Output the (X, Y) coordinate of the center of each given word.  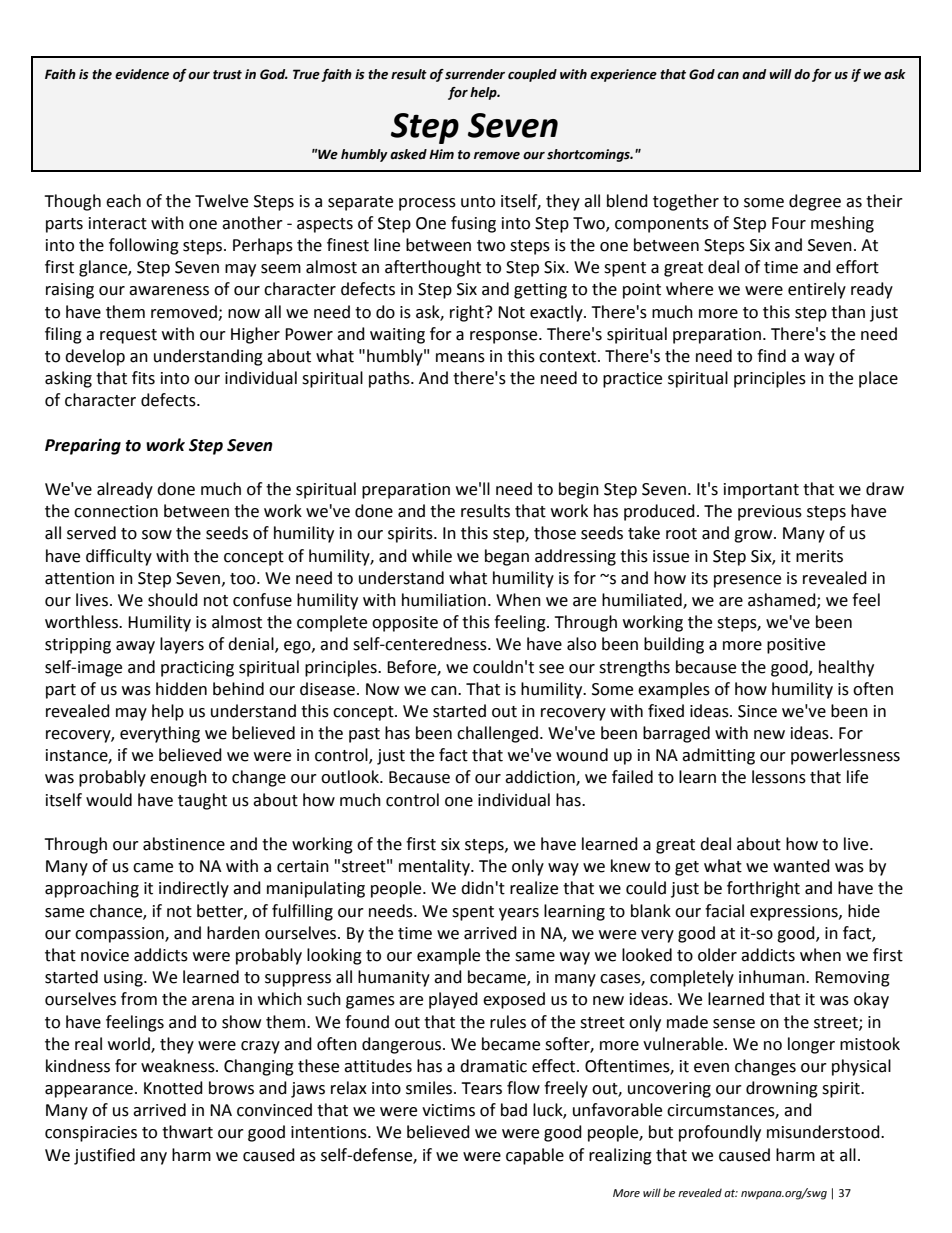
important (761, 491)
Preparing (83, 446)
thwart (187, 1132)
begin (579, 490)
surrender (475, 74)
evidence (142, 74)
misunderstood (824, 1132)
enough (178, 778)
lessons (779, 777)
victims (448, 1110)
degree (815, 202)
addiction (541, 778)
